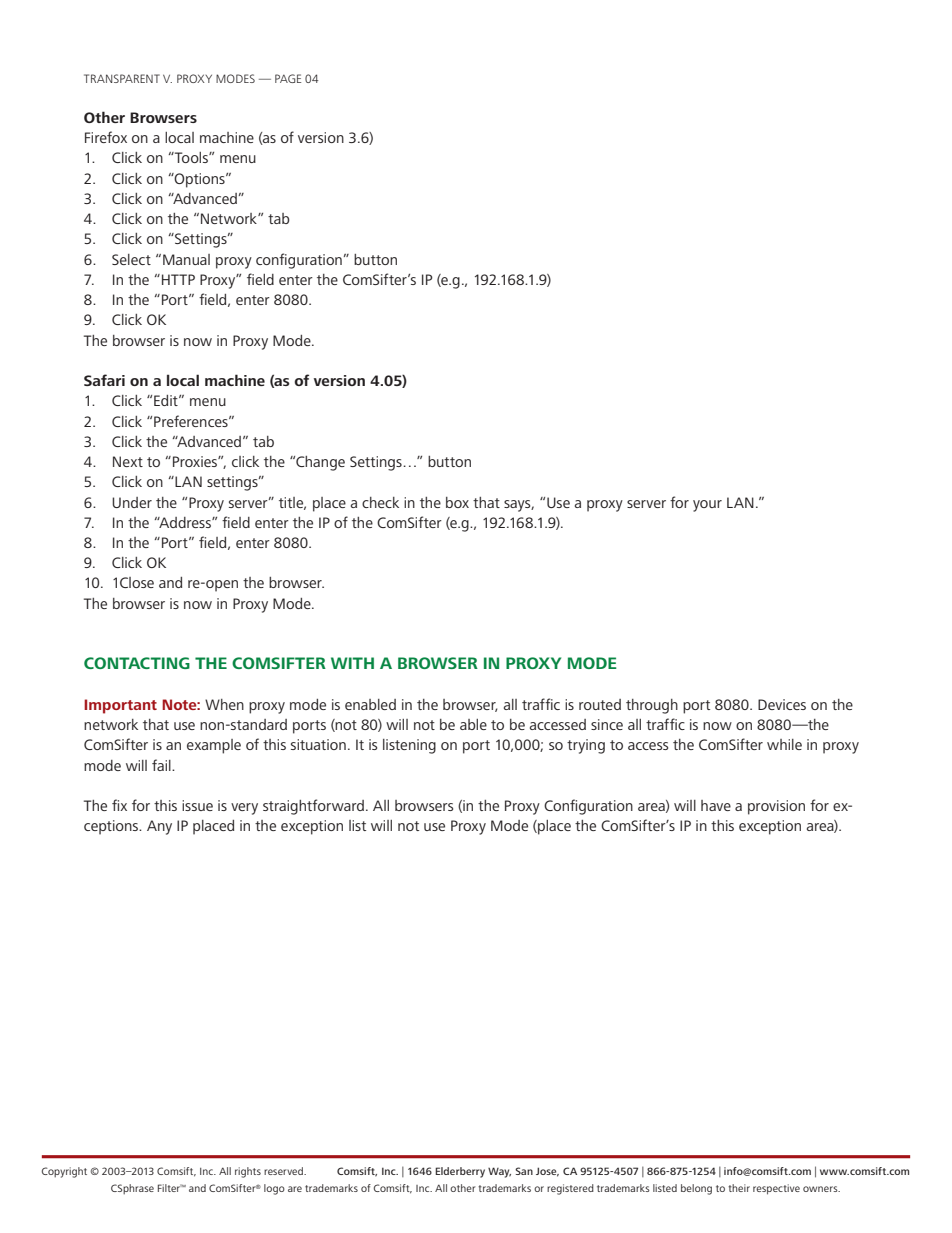  What do you see at coordinates (119, 805) in the screenshot?
I see `fix` at bounding box center [119, 805].
